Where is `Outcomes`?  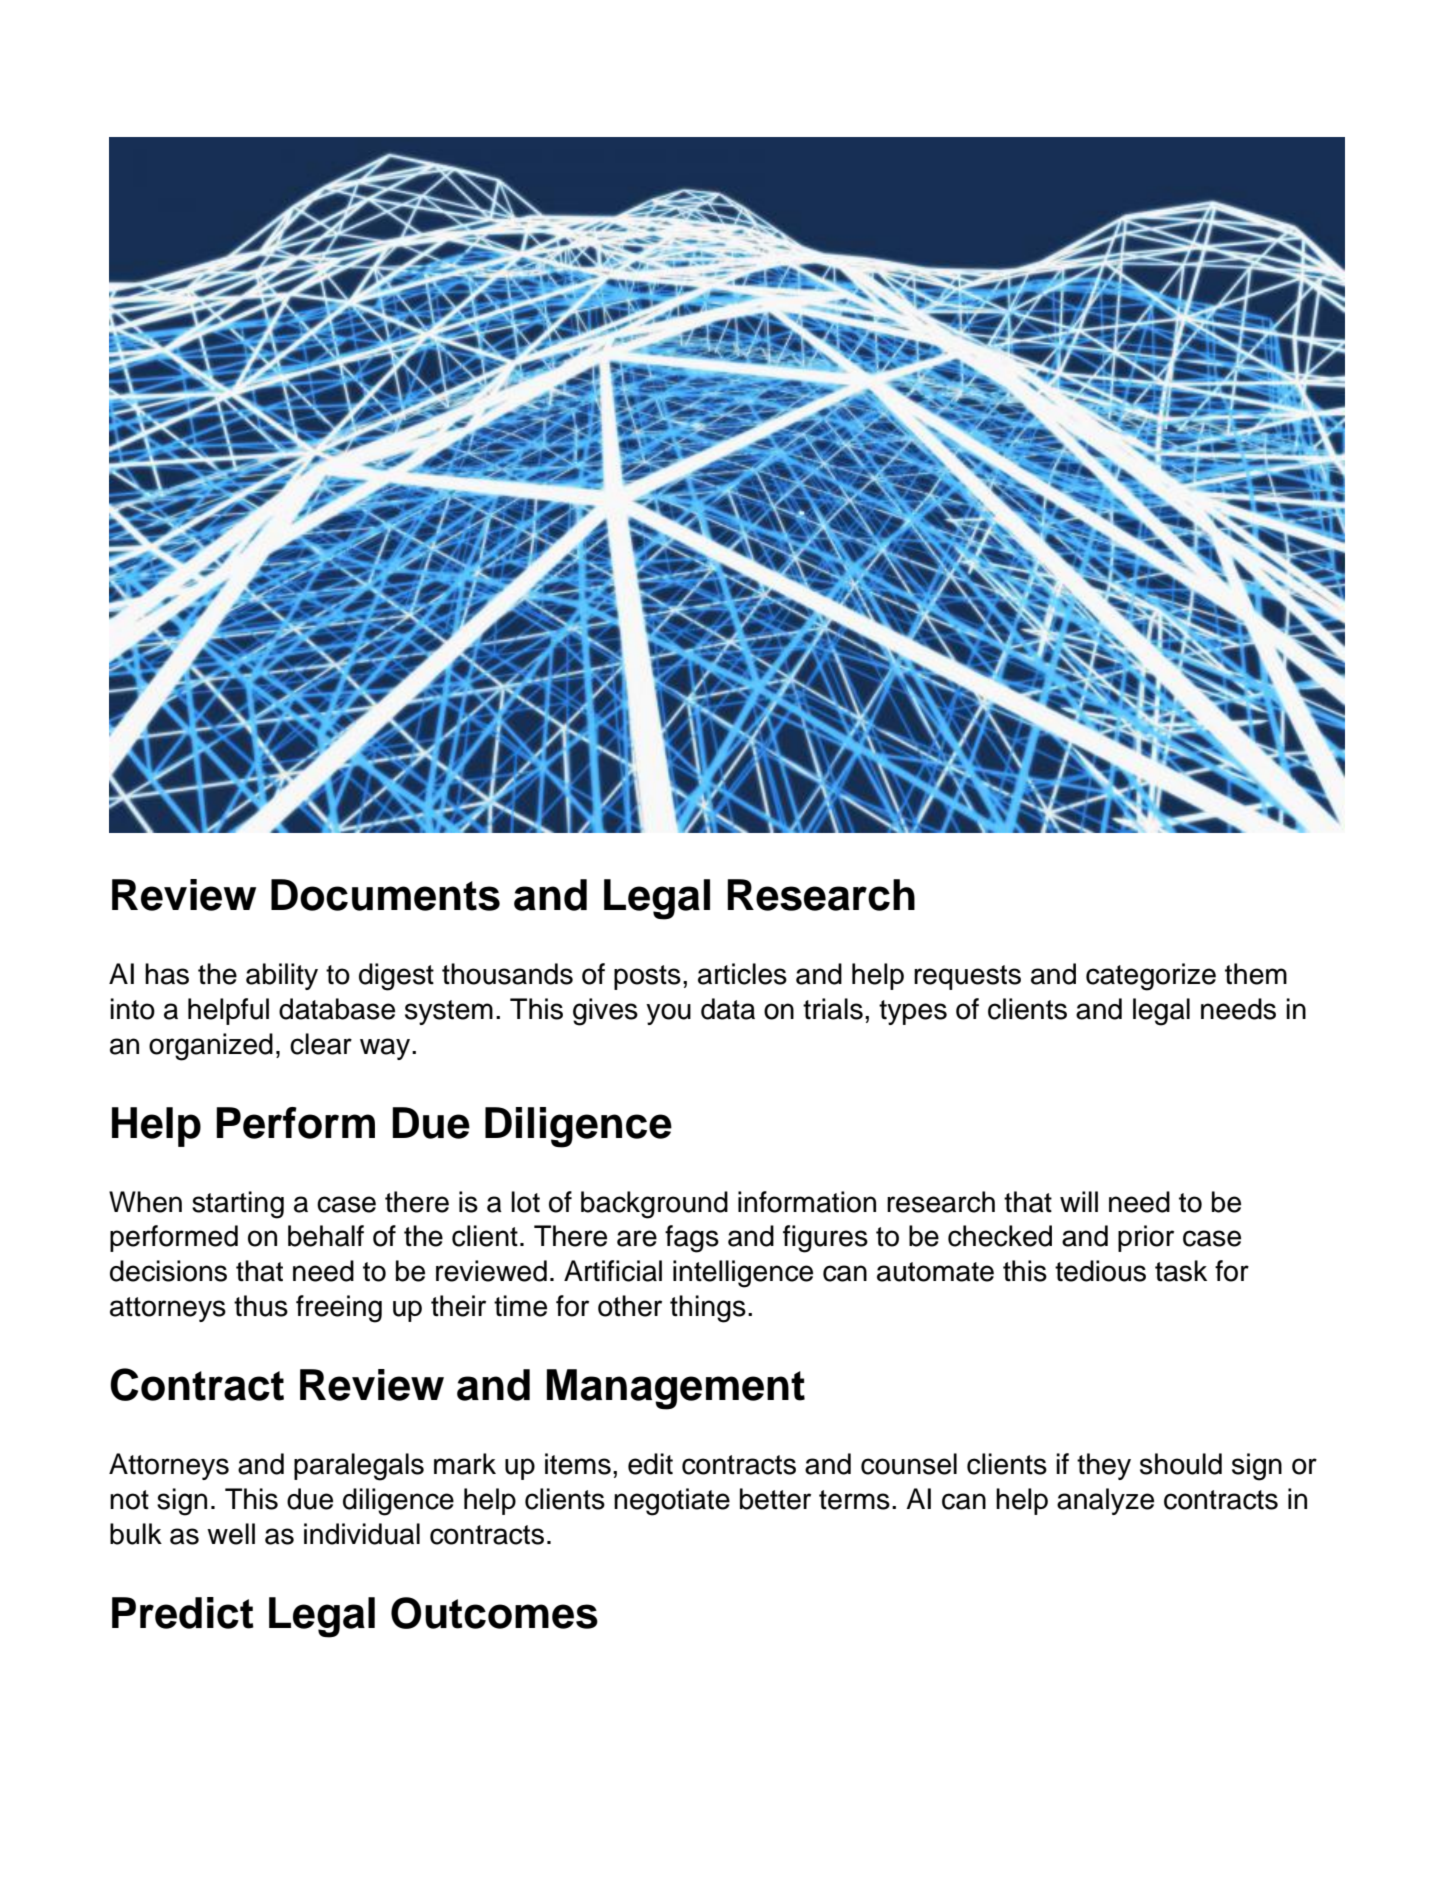 Outcomes is located at coordinates (494, 1613).
